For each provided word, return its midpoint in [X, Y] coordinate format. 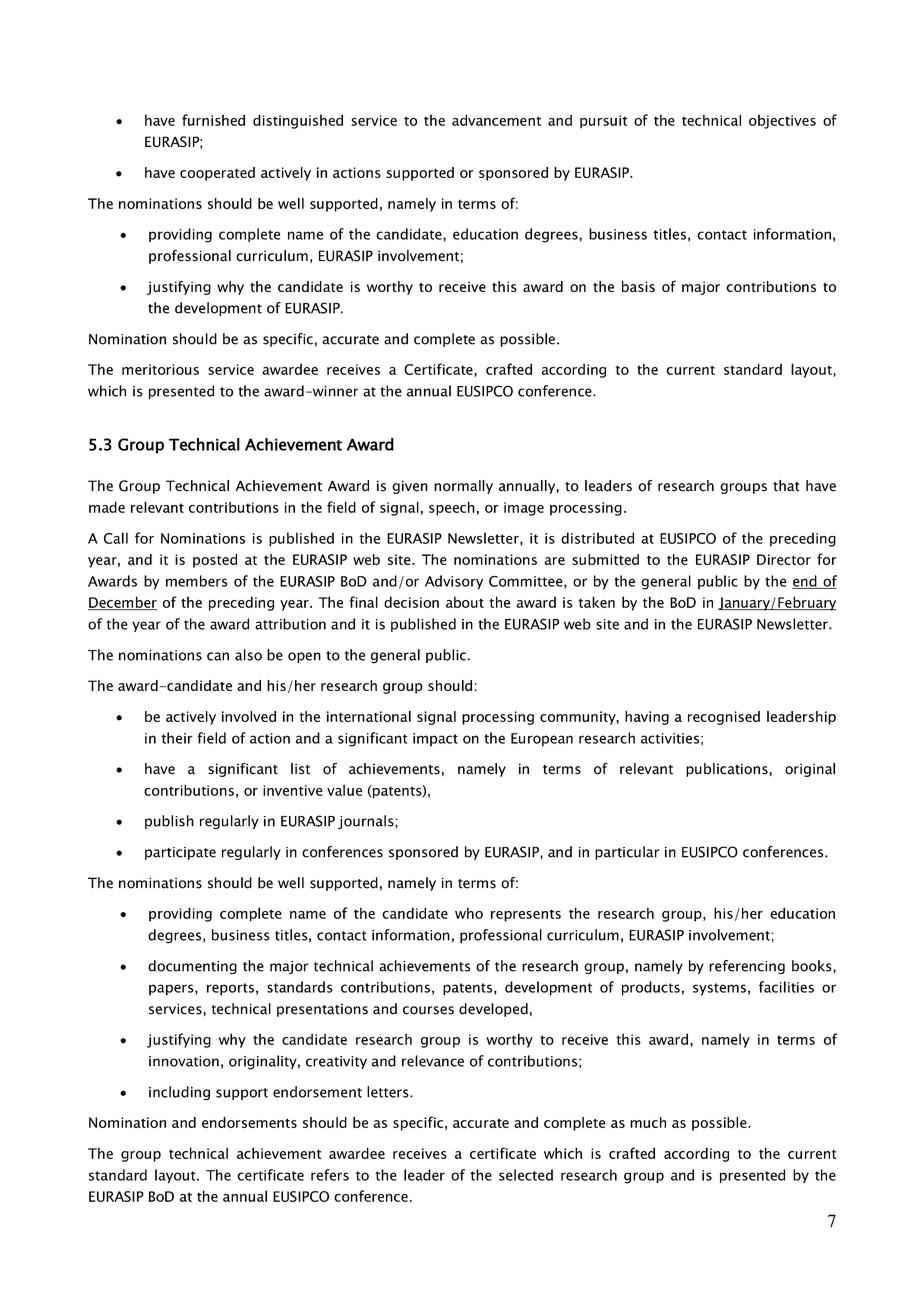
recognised [724, 718]
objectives [782, 121]
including [179, 1093]
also [248, 655]
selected [526, 1175]
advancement [496, 120]
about [465, 602]
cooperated [217, 174]
